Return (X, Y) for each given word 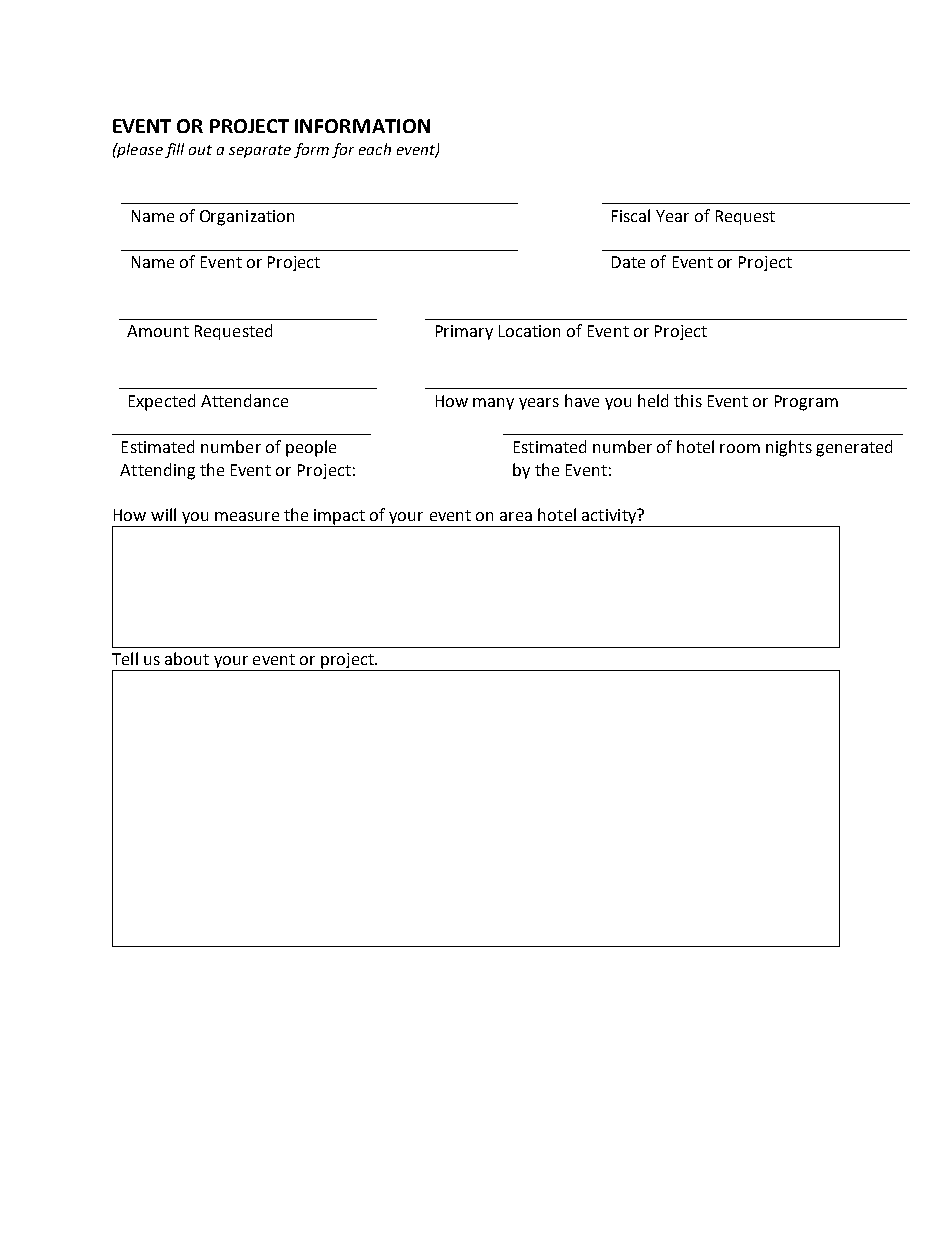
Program (806, 403)
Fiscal (631, 215)
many (493, 404)
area (516, 516)
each (375, 149)
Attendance (244, 400)
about (187, 658)
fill (174, 150)
